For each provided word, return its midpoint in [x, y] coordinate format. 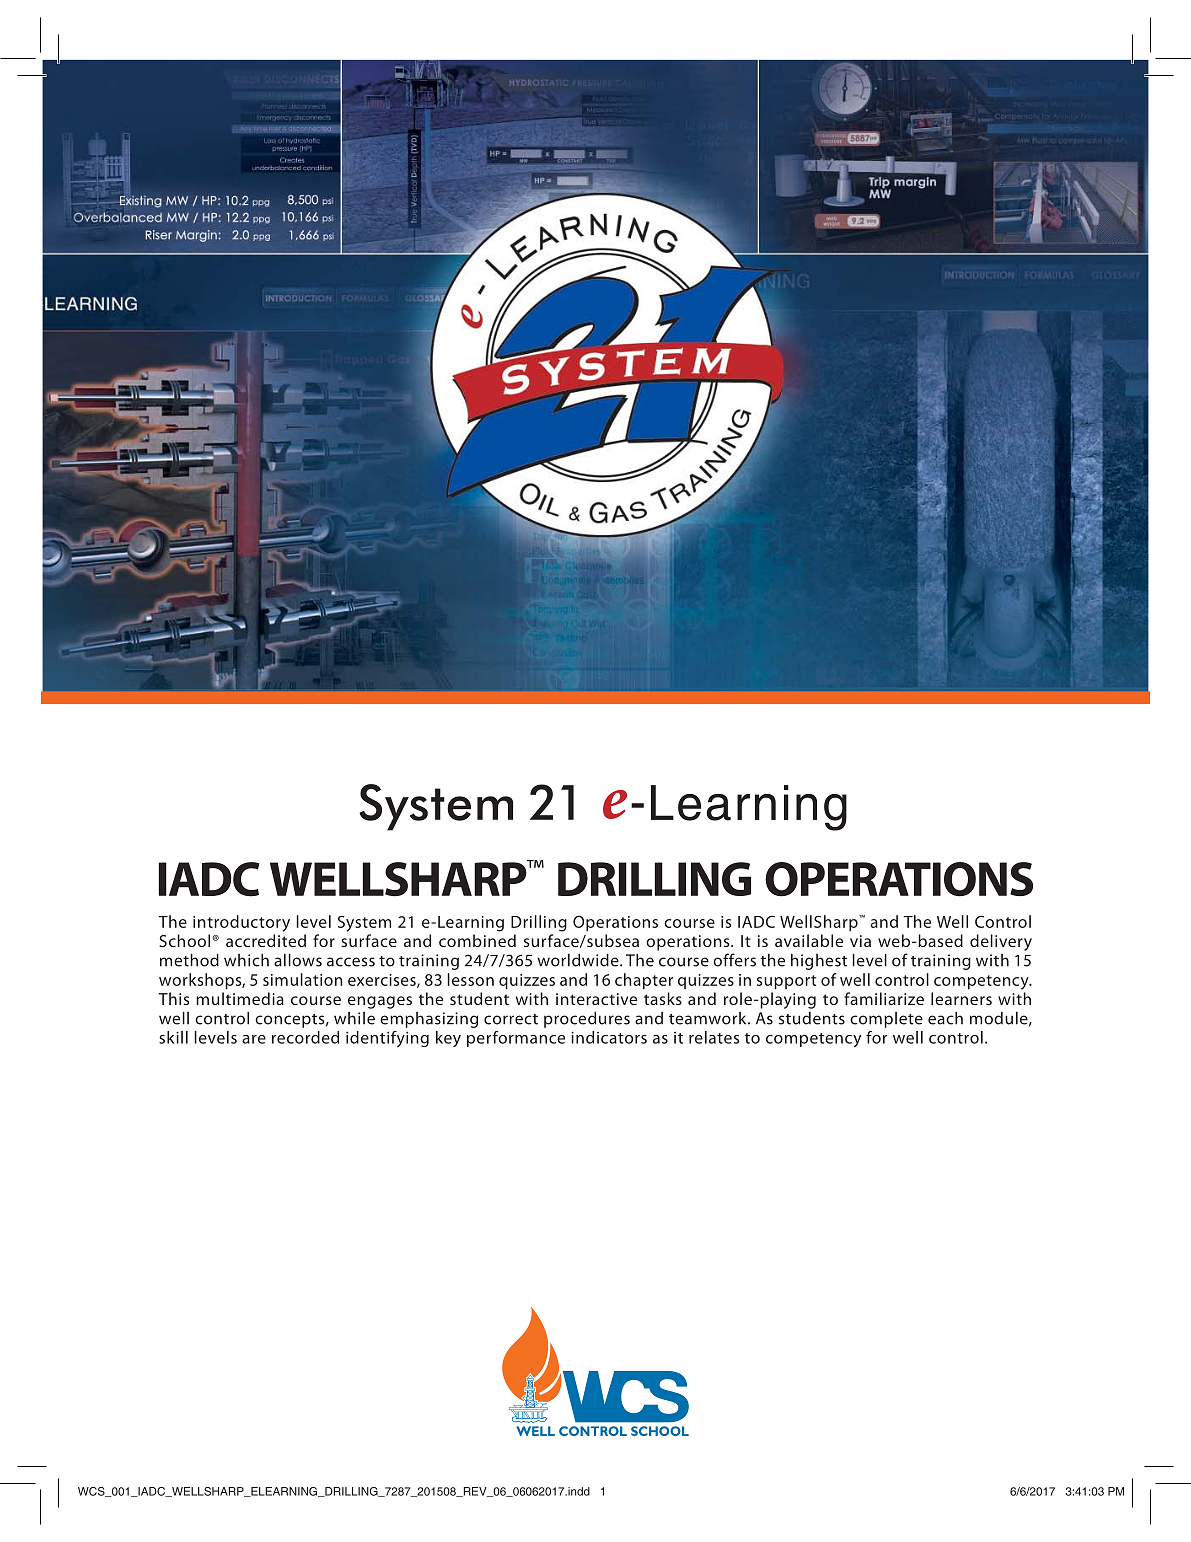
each [945, 1018]
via [860, 941]
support [787, 982]
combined [477, 940]
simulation [302, 979]
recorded [305, 1037]
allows [298, 960]
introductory [241, 923]
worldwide [579, 960]
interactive [596, 999]
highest [819, 962]
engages [380, 1002]
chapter [644, 981]
